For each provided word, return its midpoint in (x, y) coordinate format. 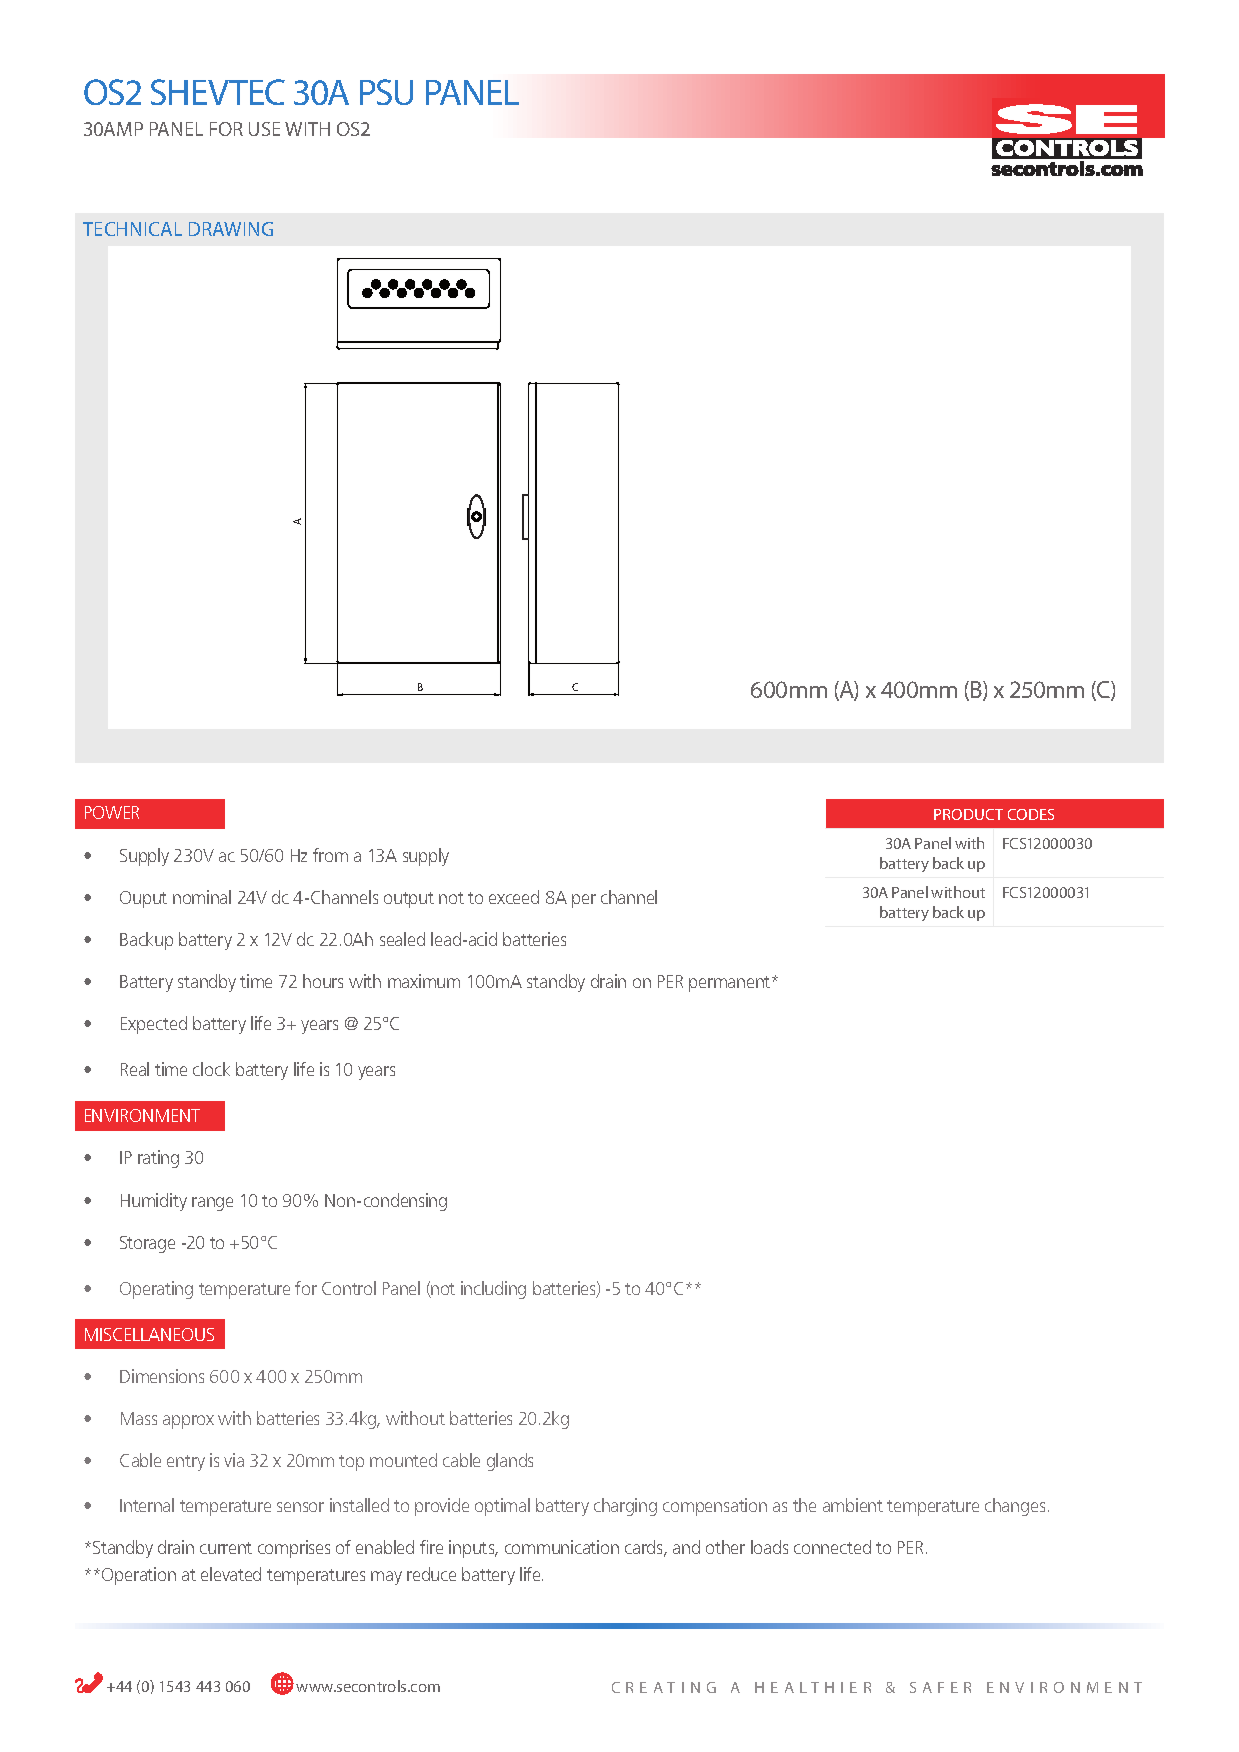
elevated (231, 1574)
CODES (1031, 814)
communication (562, 1547)
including (493, 1290)
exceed (514, 897)
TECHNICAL (132, 229)
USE (264, 129)
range (212, 1204)
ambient (853, 1505)
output (409, 900)
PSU (386, 92)
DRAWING (231, 229)
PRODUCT (968, 814)
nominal (202, 897)
